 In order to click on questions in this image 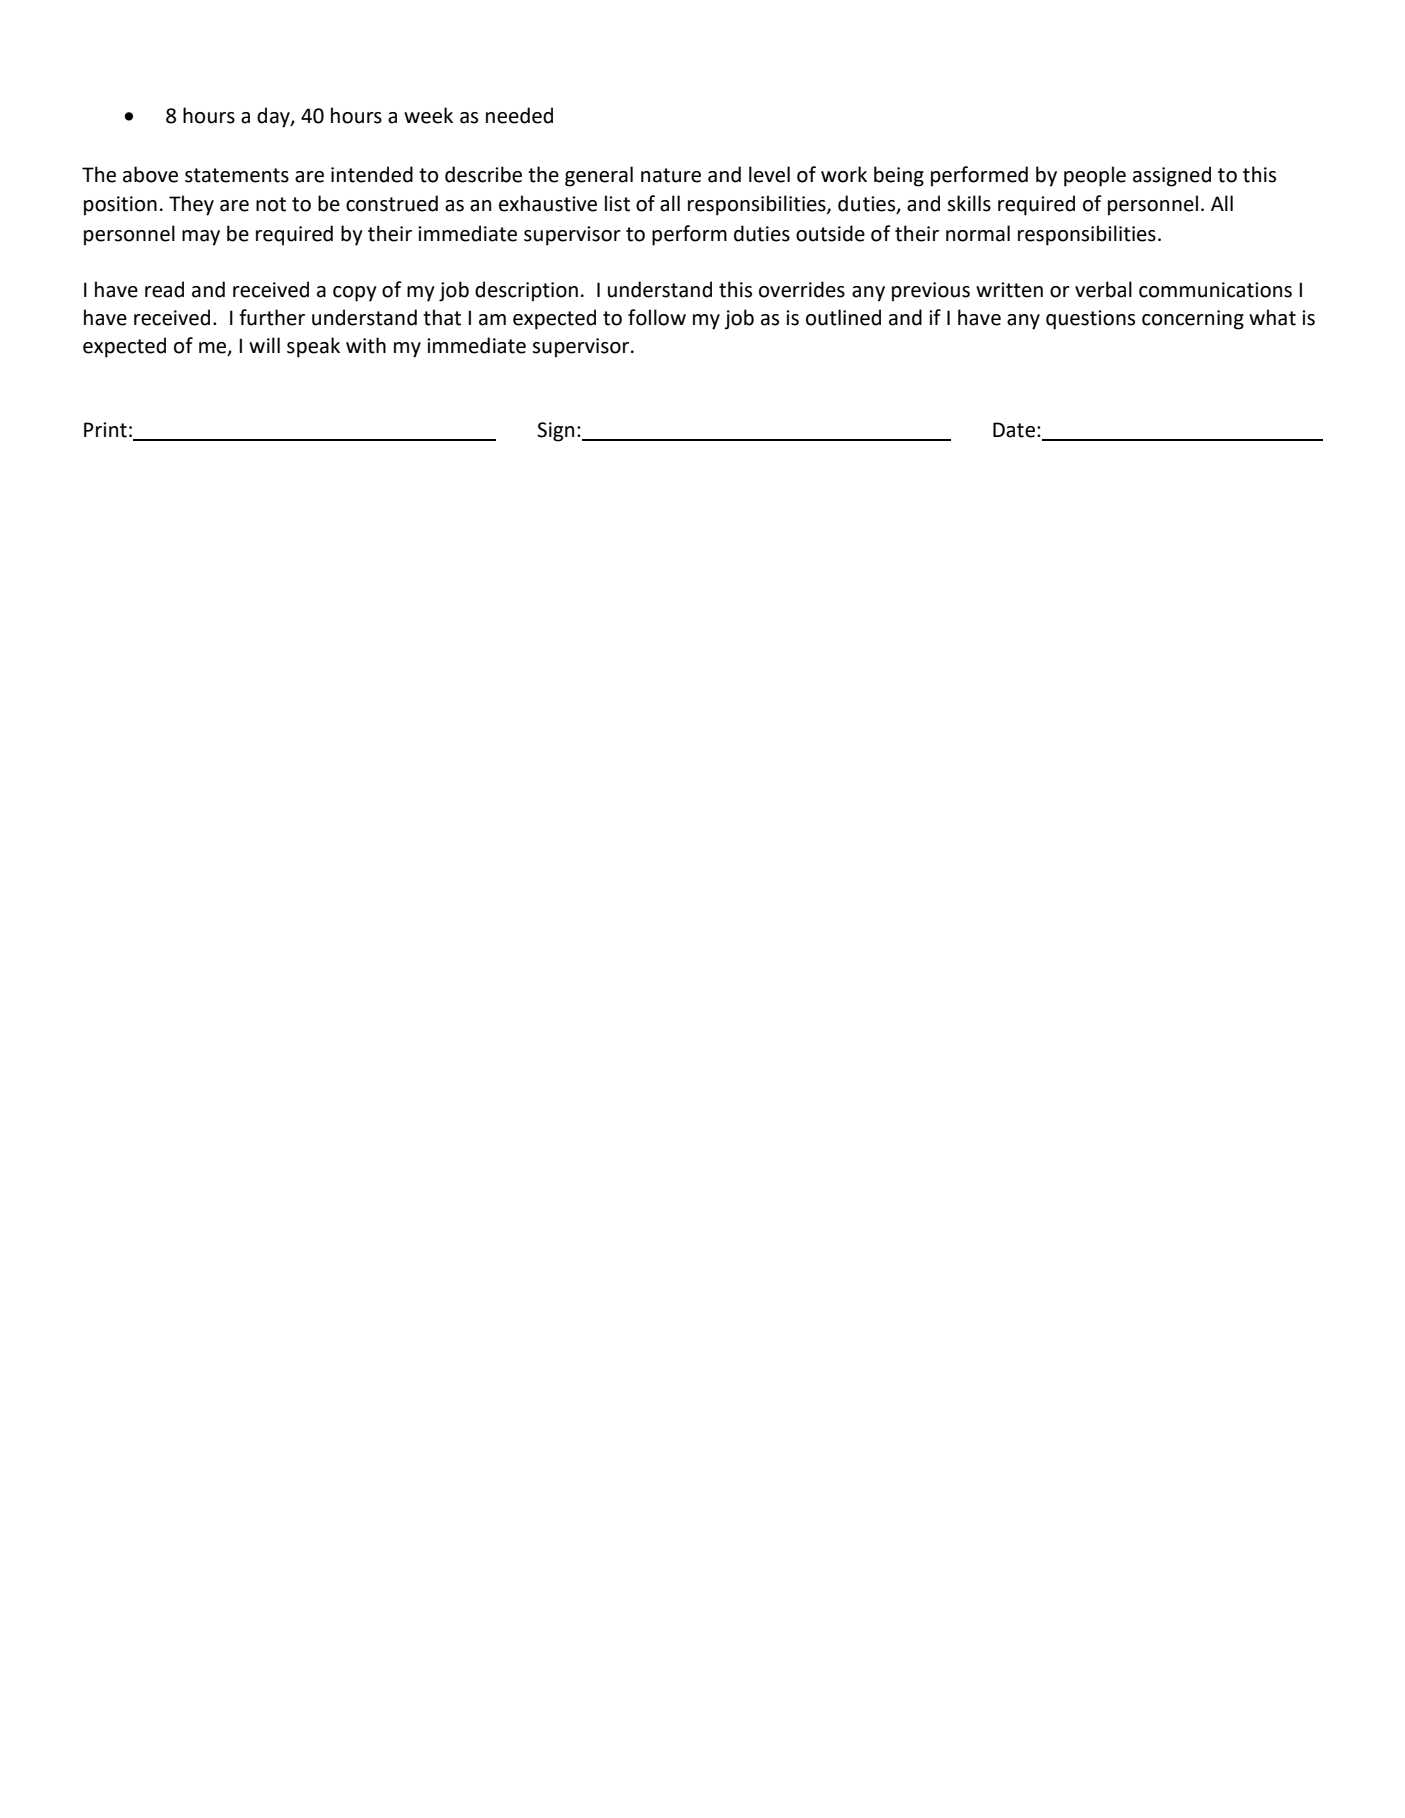, I will do `click(1090, 320)`.
